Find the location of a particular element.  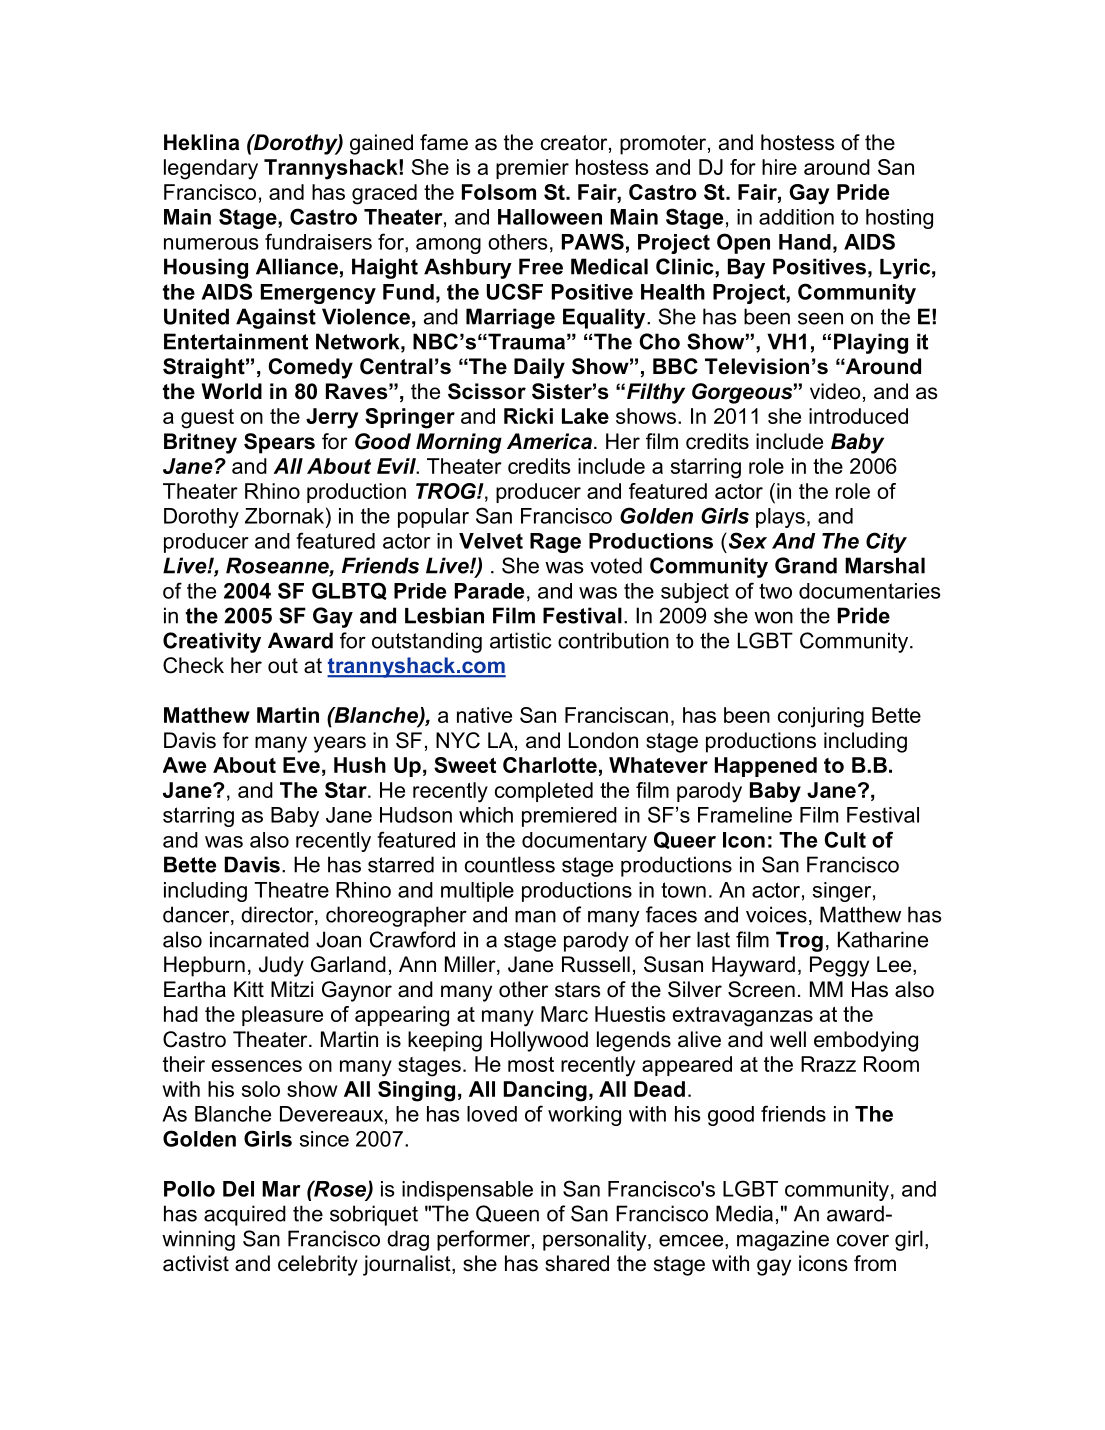

Folsom is located at coordinates (499, 192).
